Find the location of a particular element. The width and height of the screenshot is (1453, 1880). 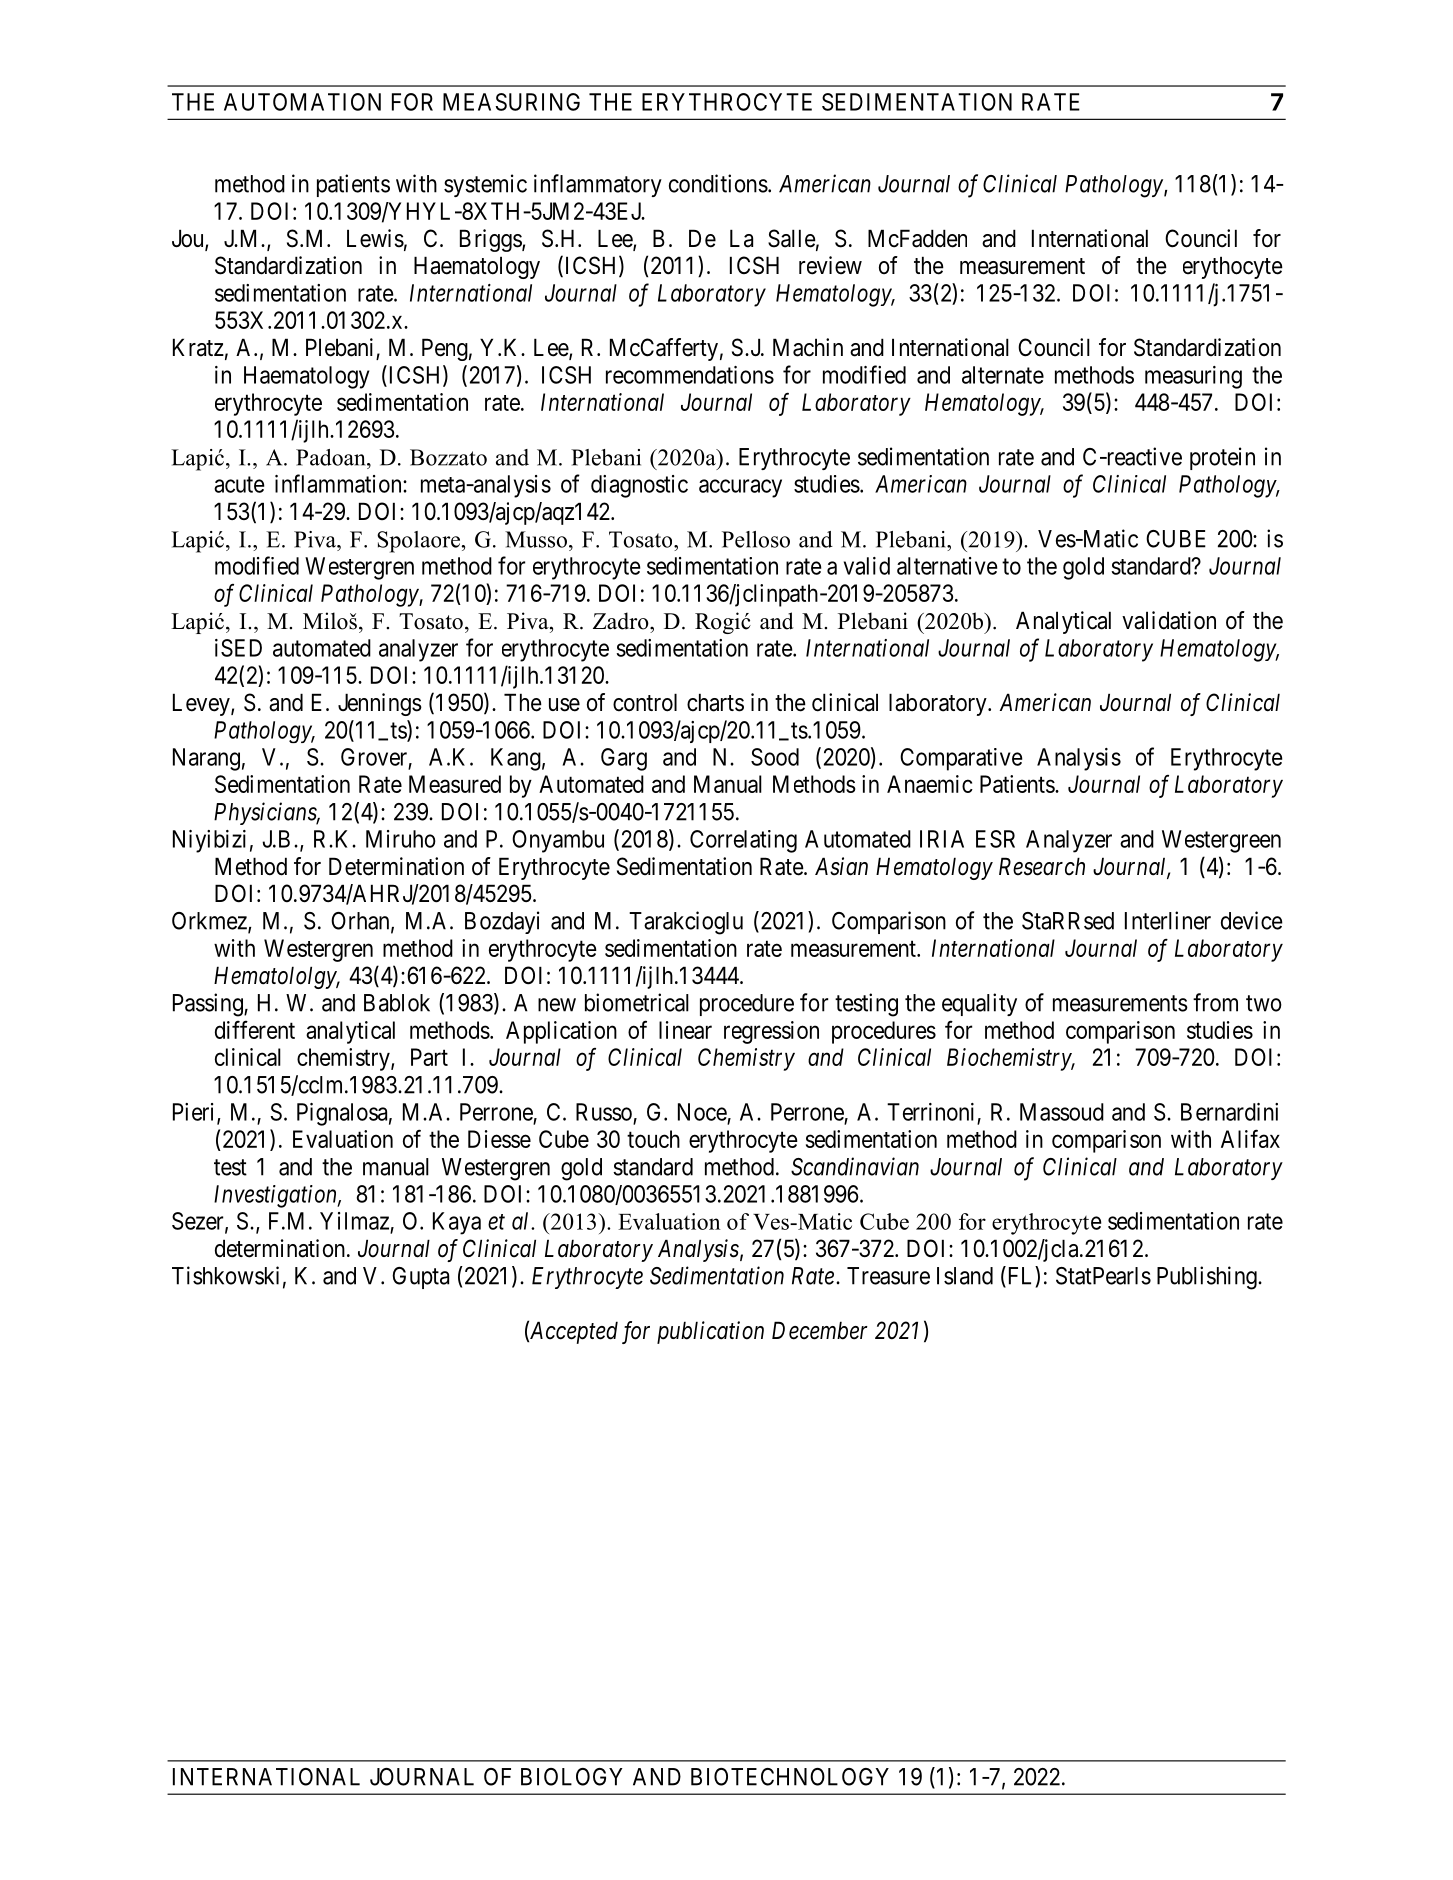

from is located at coordinates (1215, 1002).
